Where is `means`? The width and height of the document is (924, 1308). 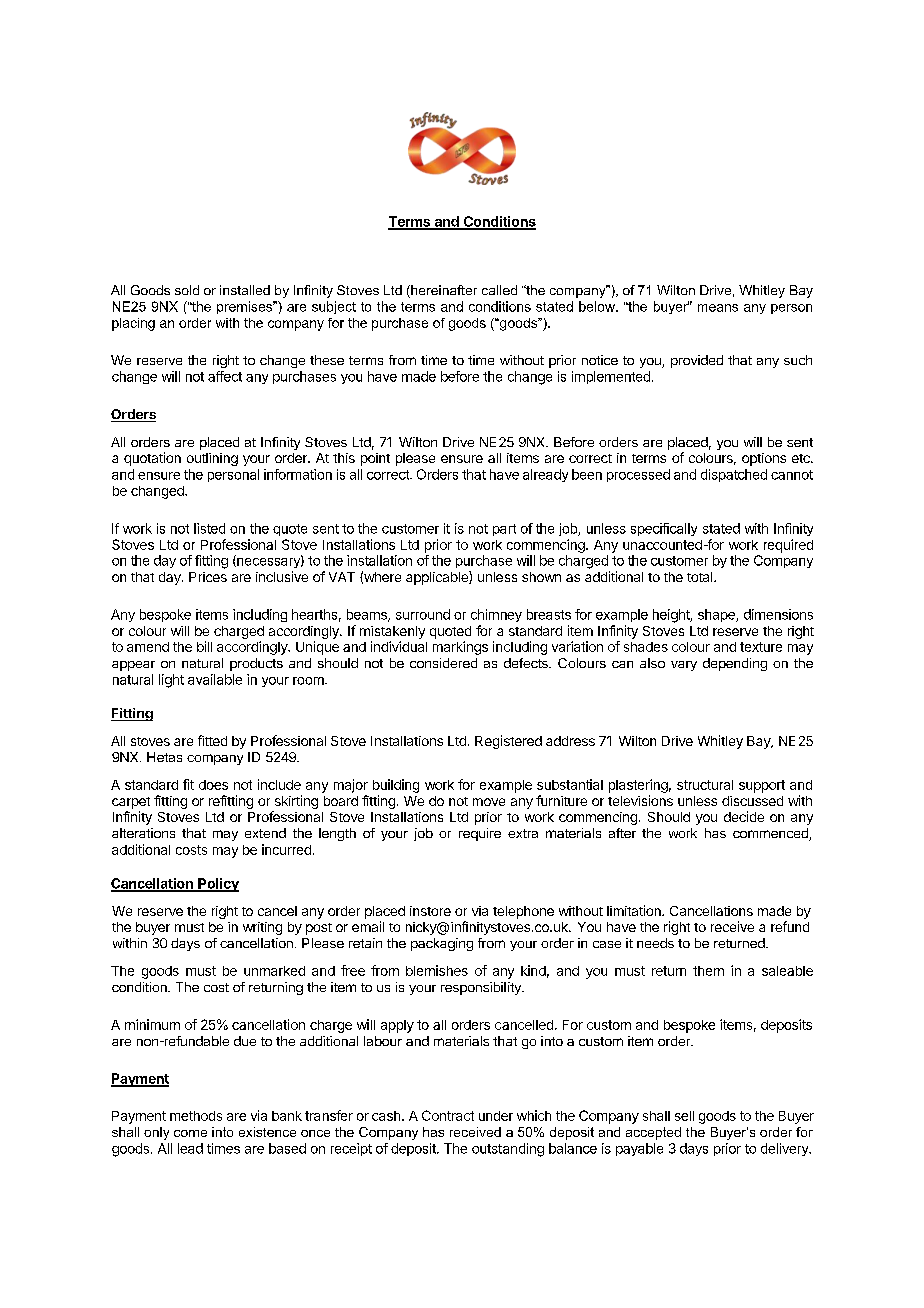 means is located at coordinates (718, 308).
